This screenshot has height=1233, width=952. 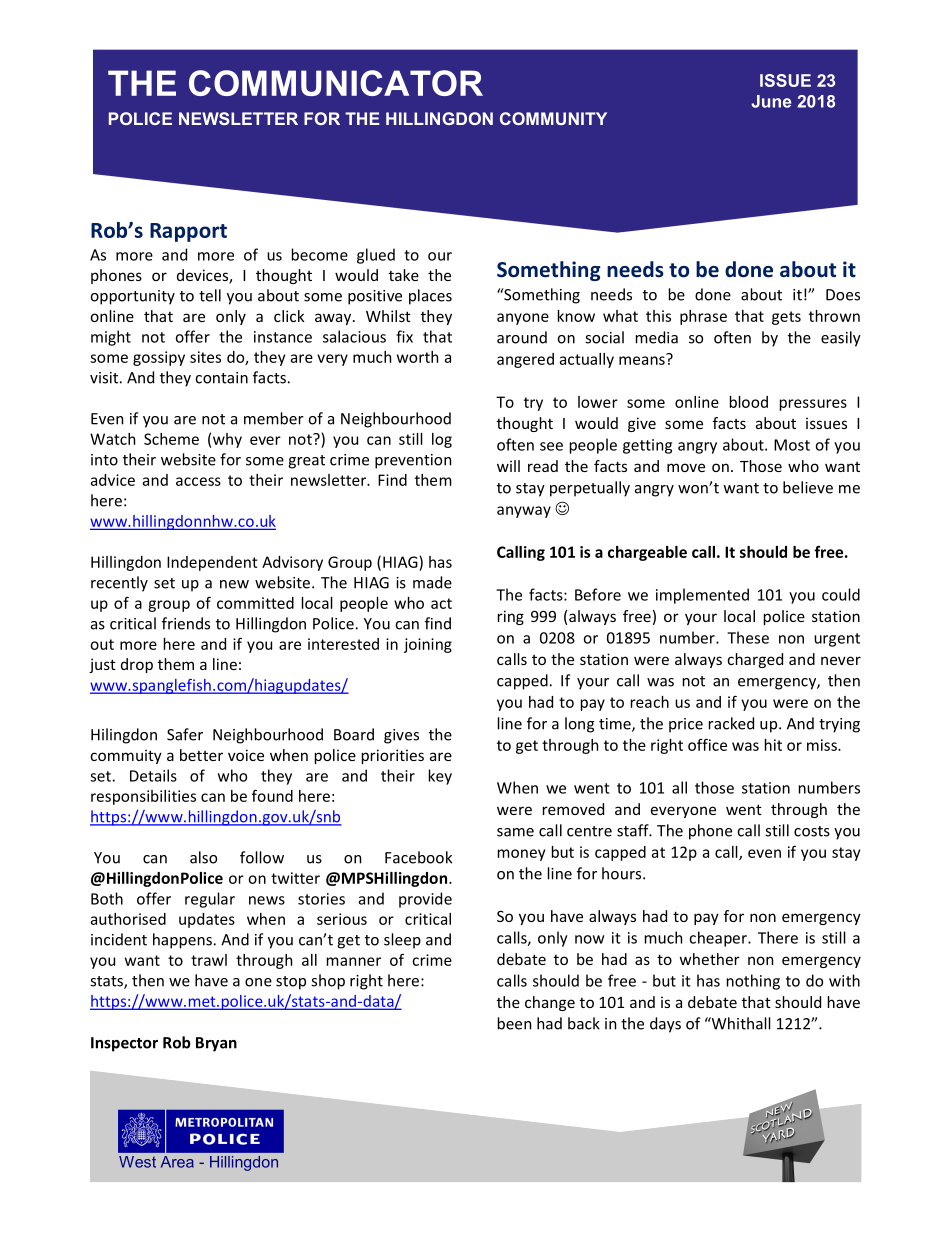 What do you see at coordinates (553, 118) in the screenshot?
I see `COMMUNITY` at bounding box center [553, 118].
